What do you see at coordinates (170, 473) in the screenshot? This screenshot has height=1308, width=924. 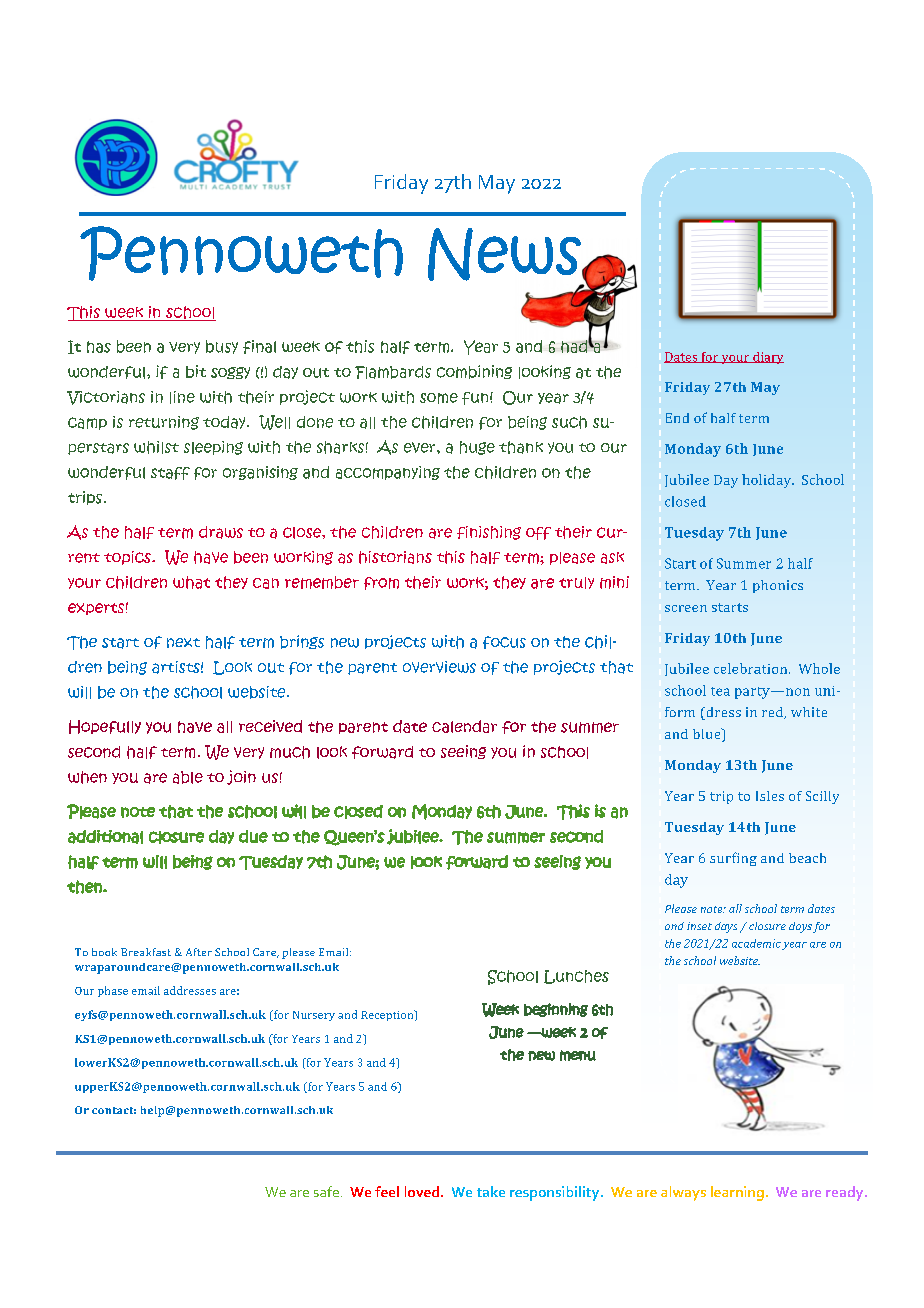 I see `staff` at bounding box center [170, 473].
